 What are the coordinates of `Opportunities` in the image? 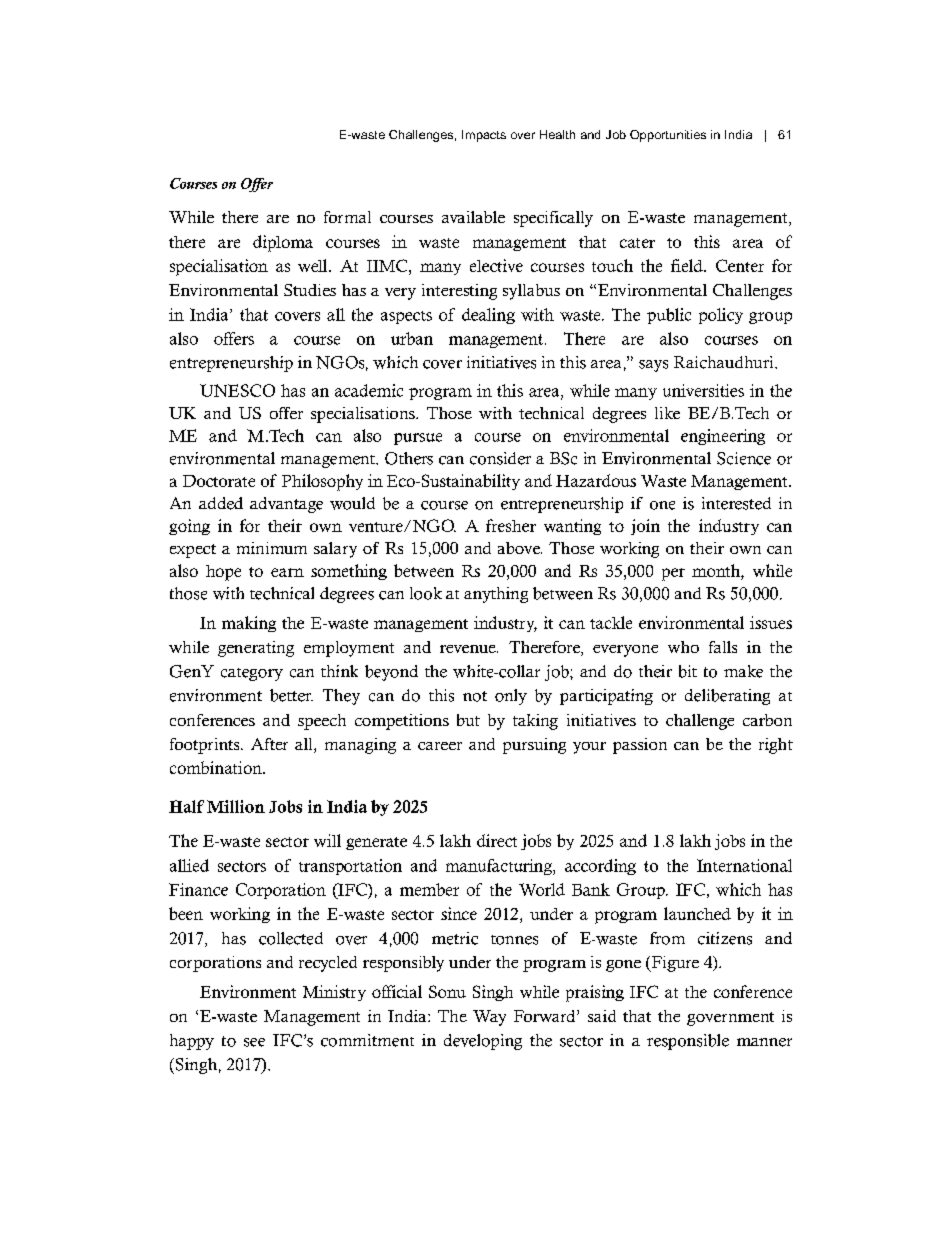 It's located at (668, 136).
